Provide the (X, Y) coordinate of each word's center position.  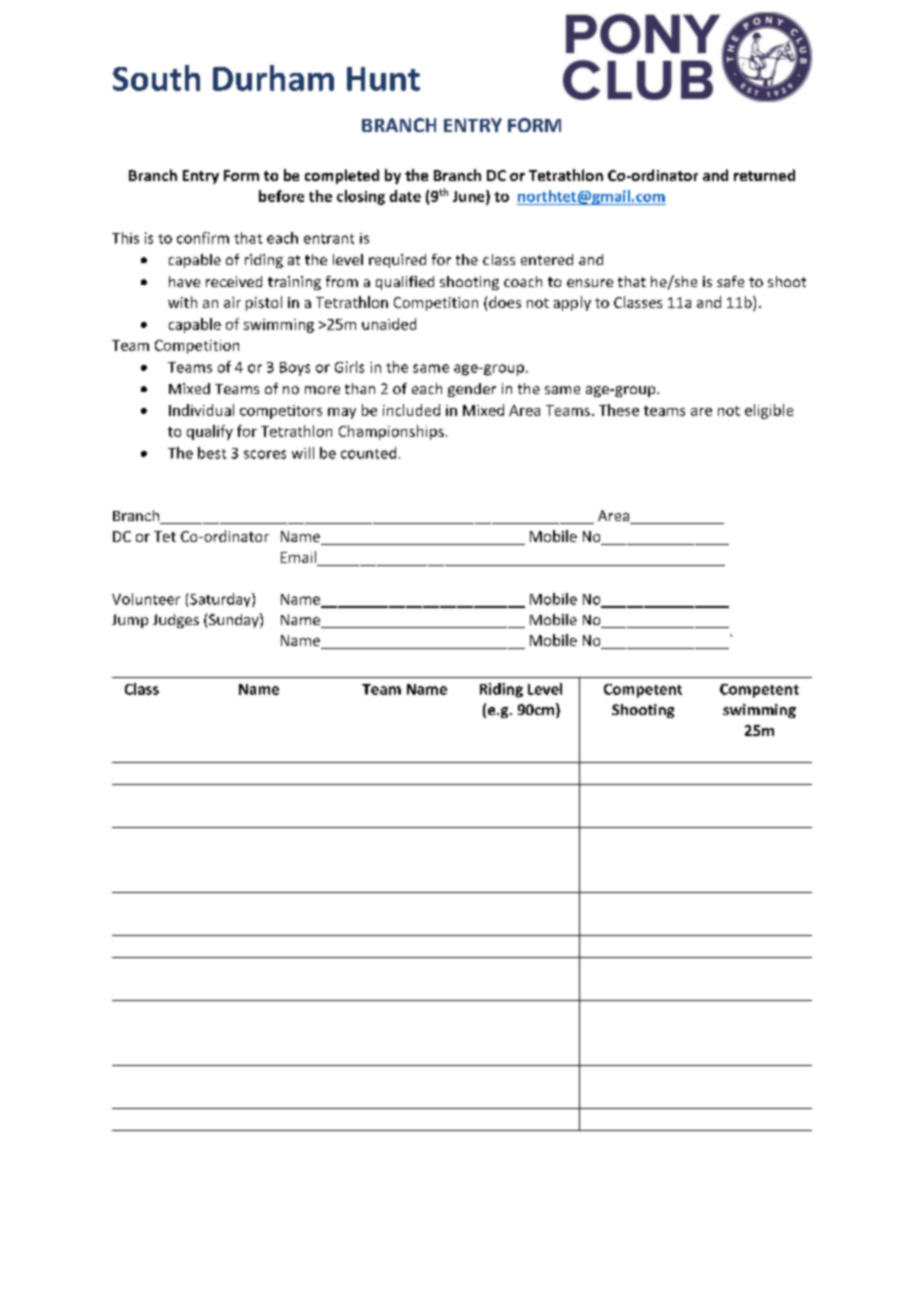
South (156, 78)
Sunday (235, 620)
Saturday (221, 600)
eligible (769, 411)
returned (764, 175)
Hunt (383, 79)
